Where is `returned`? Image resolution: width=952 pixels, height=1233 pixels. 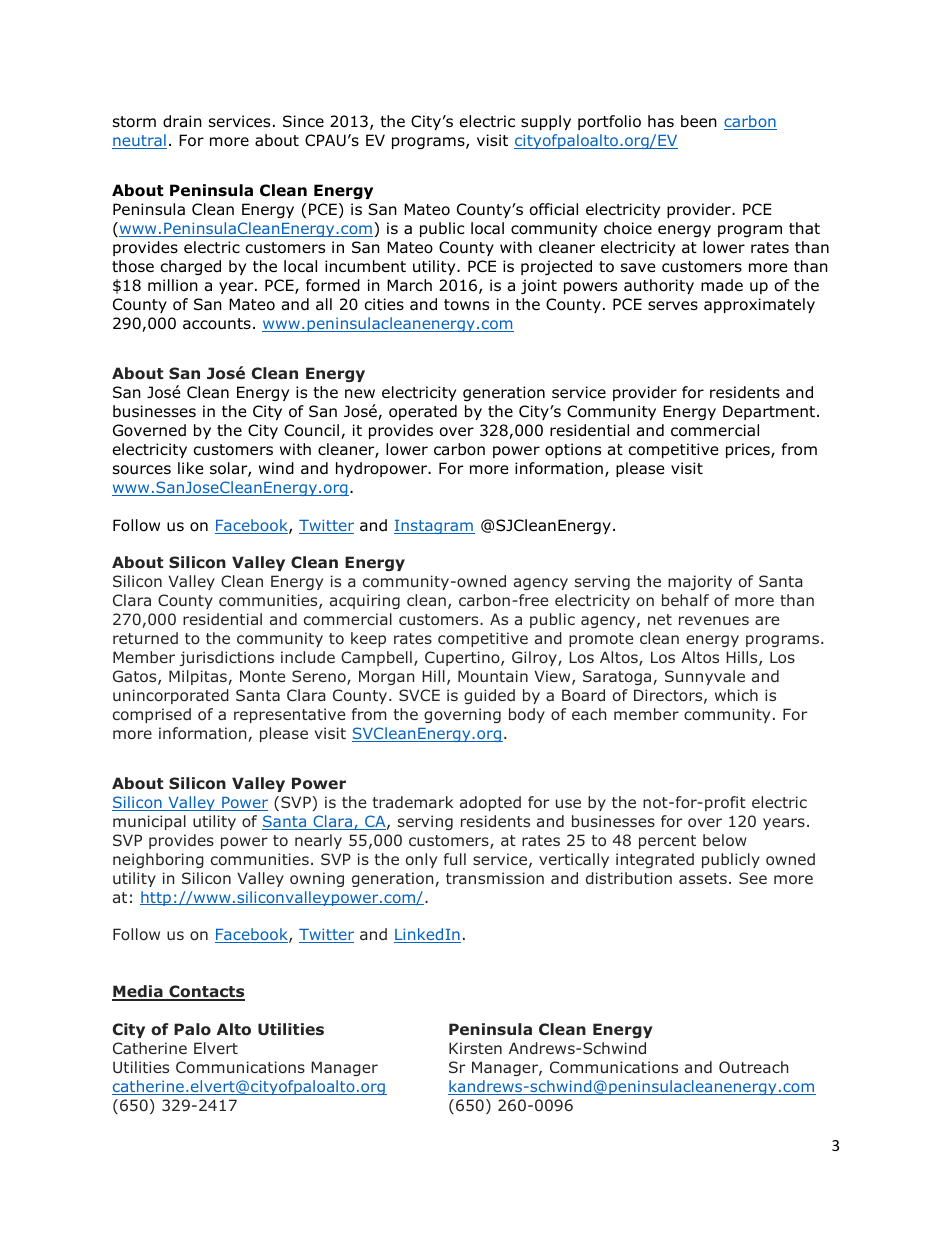 returned is located at coordinates (145, 638).
